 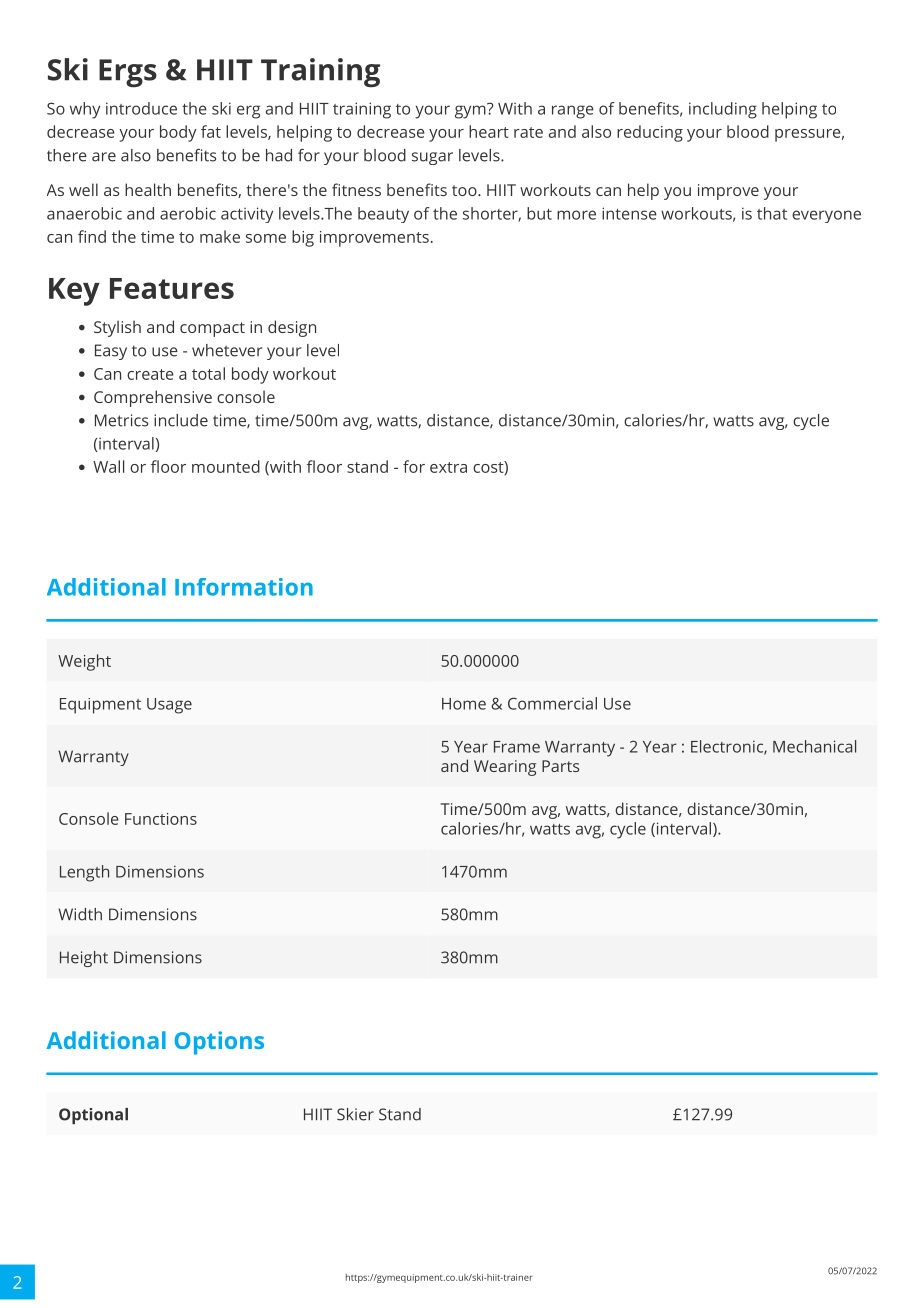 What do you see at coordinates (244, 587) in the page?
I see `Information` at bounding box center [244, 587].
